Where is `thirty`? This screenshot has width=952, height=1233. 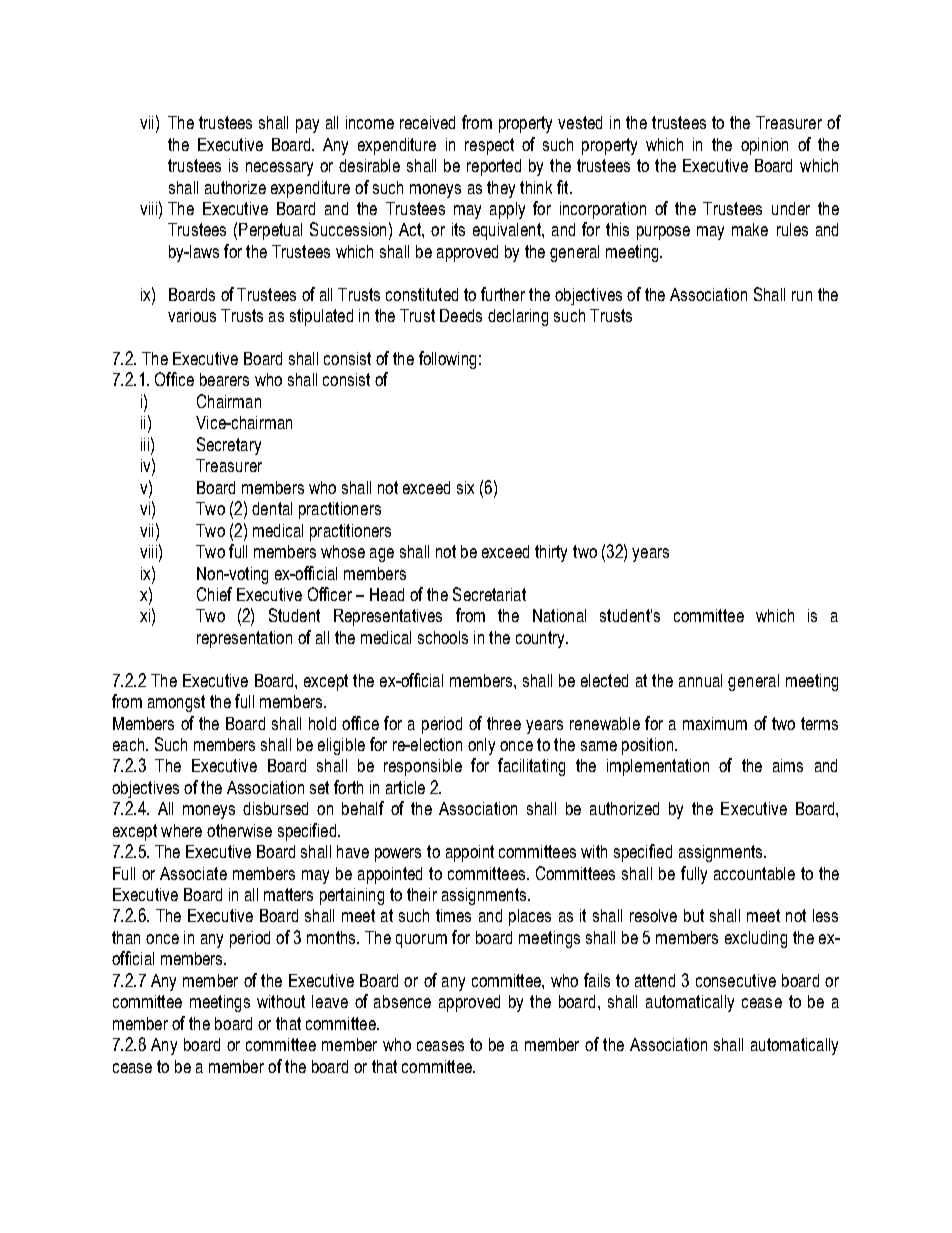 thirty is located at coordinates (551, 553).
